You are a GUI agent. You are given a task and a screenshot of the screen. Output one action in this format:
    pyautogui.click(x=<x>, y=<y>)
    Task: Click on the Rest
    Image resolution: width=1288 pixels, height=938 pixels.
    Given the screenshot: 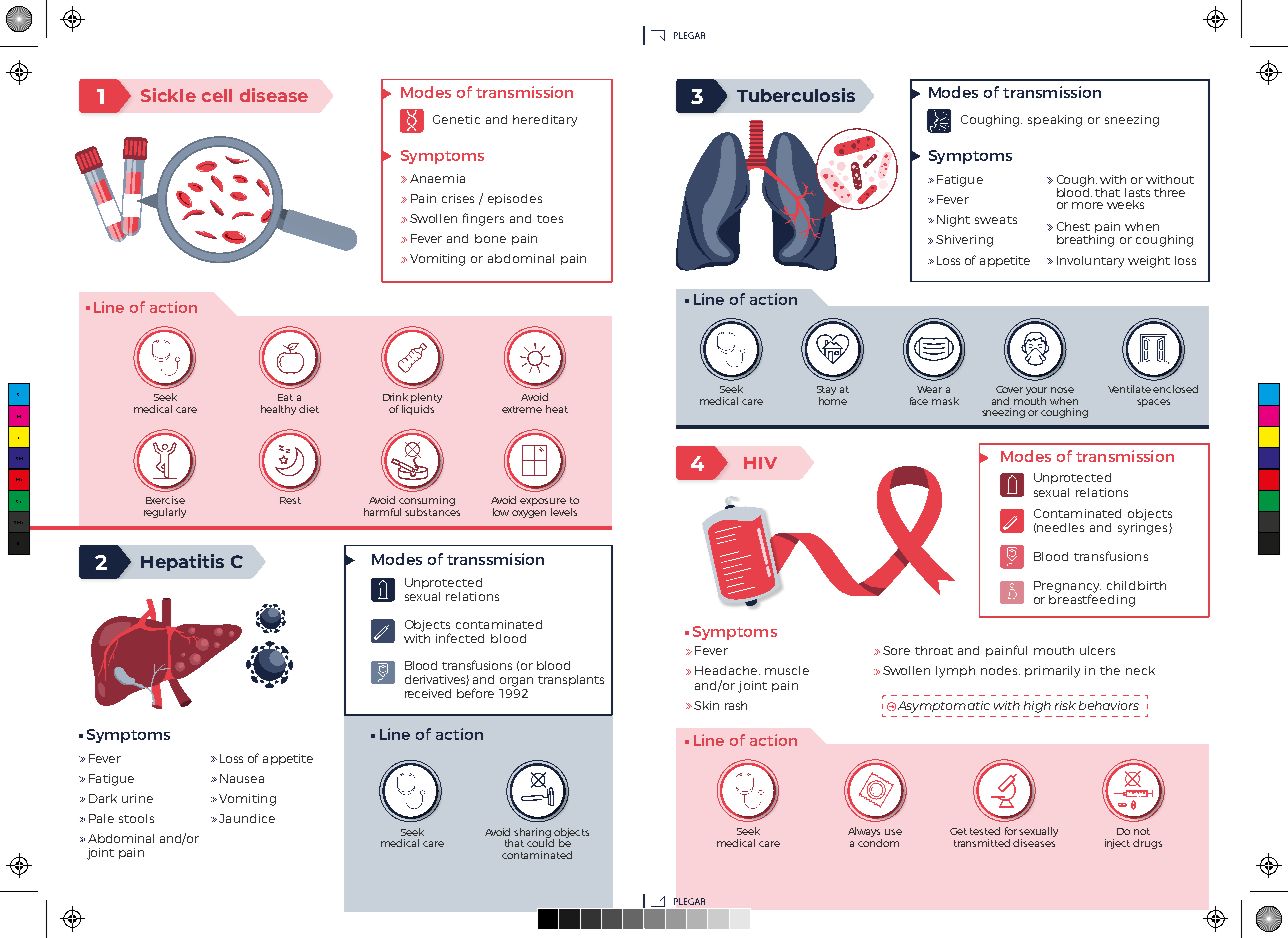 What is the action you would take?
    pyautogui.click(x=290, y=500)
